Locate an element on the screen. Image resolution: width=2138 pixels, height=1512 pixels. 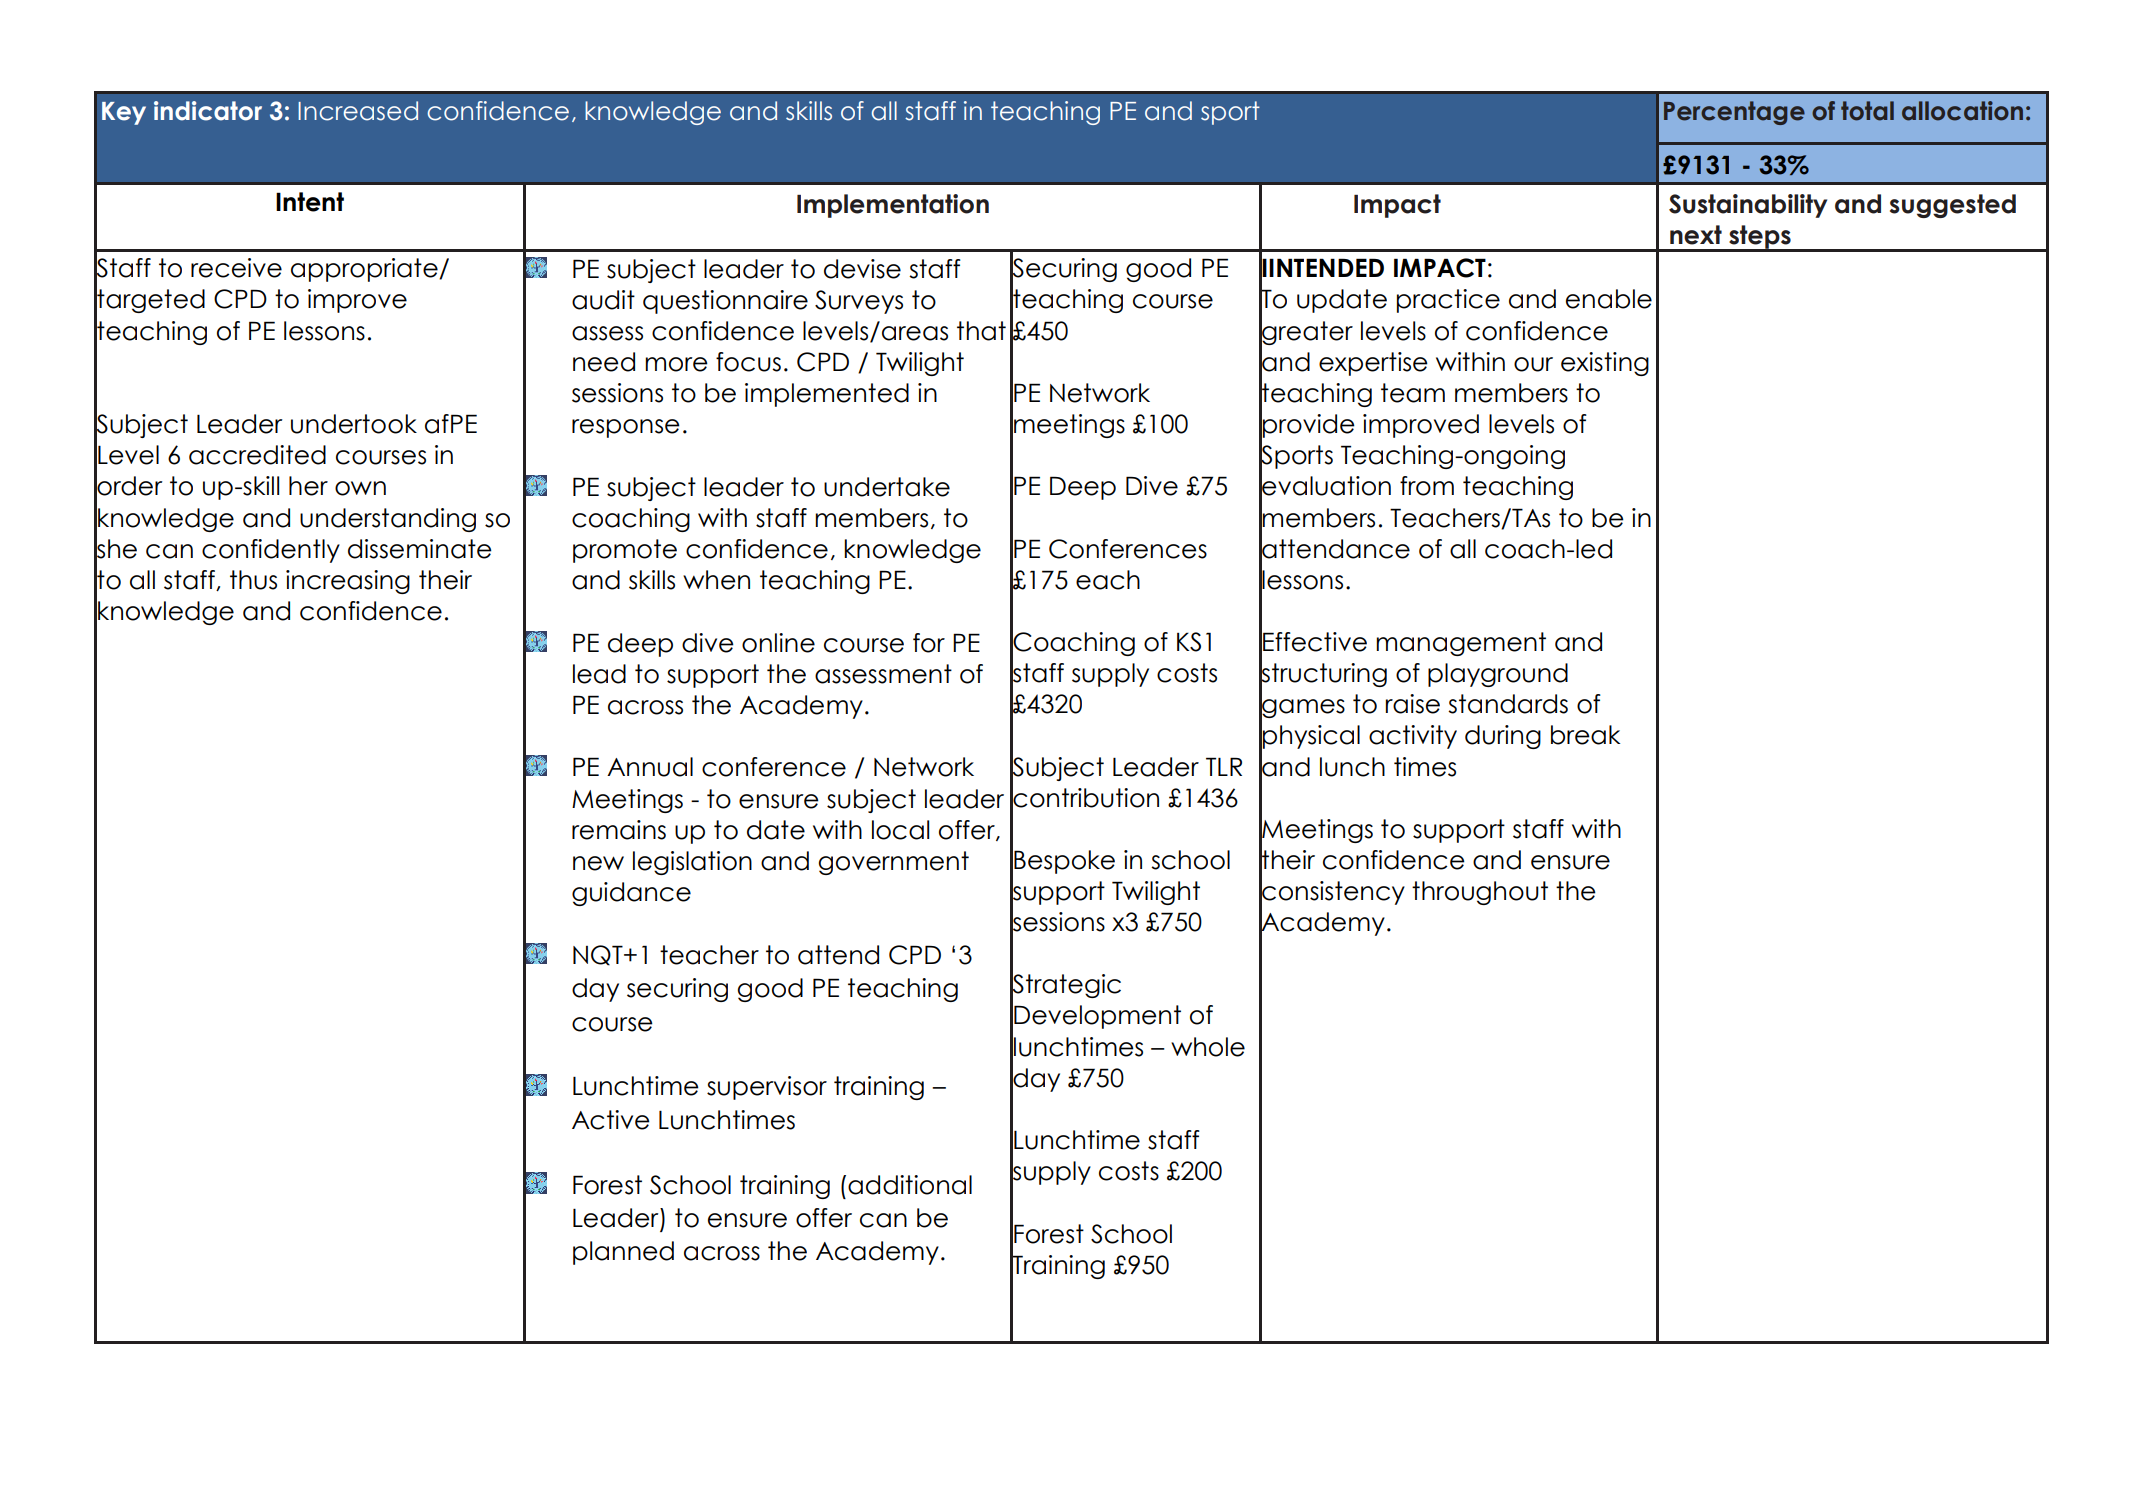
increasing is located at coordinates (348, 582).
